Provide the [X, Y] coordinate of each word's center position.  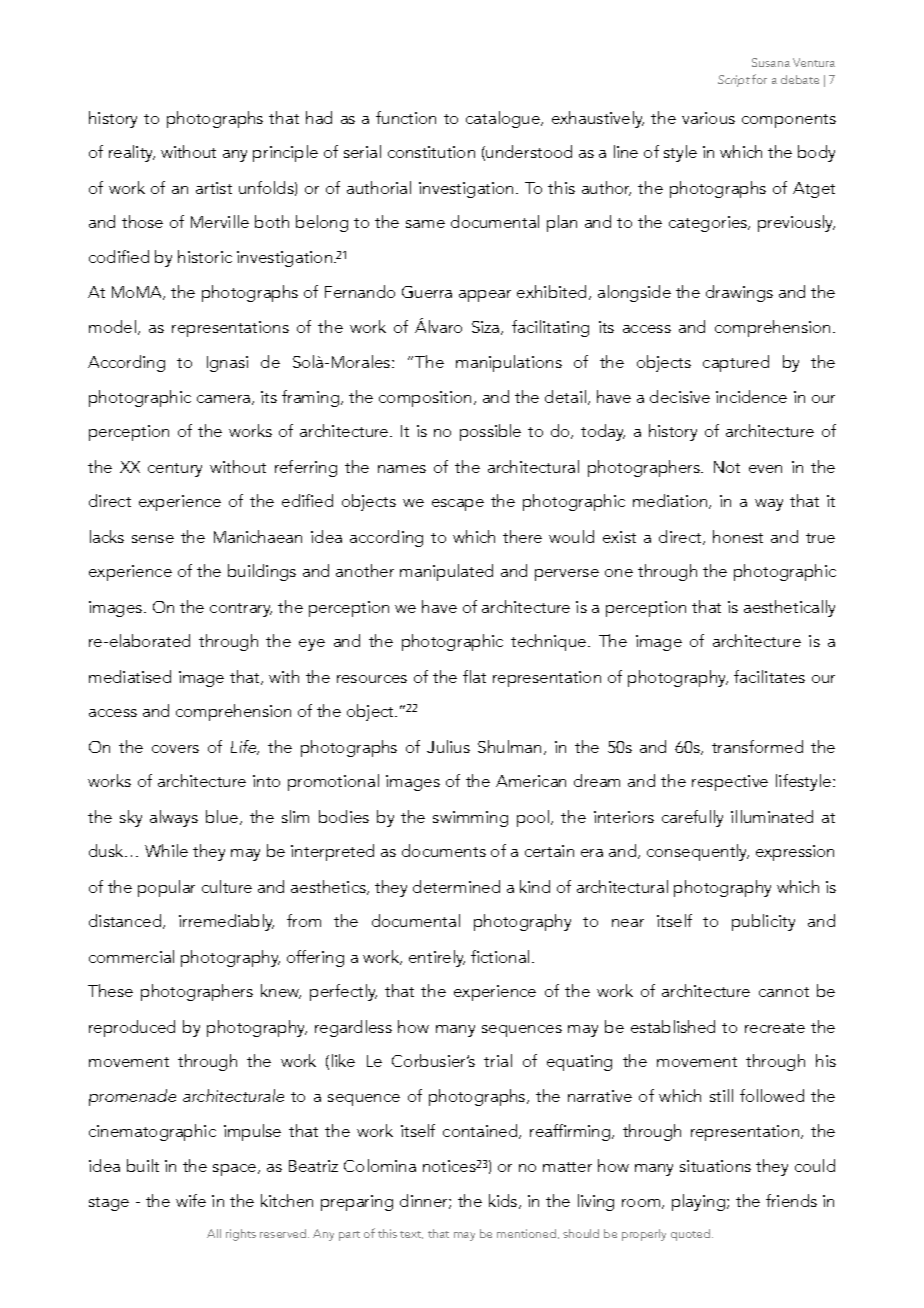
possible [490, 432]
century [175, 470]
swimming [470, 819]
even [765, 469]
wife [191, 1200]
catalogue [504, 119]
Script [734, 81]
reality [132, 153]
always [174, 818]
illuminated [772, 816]
